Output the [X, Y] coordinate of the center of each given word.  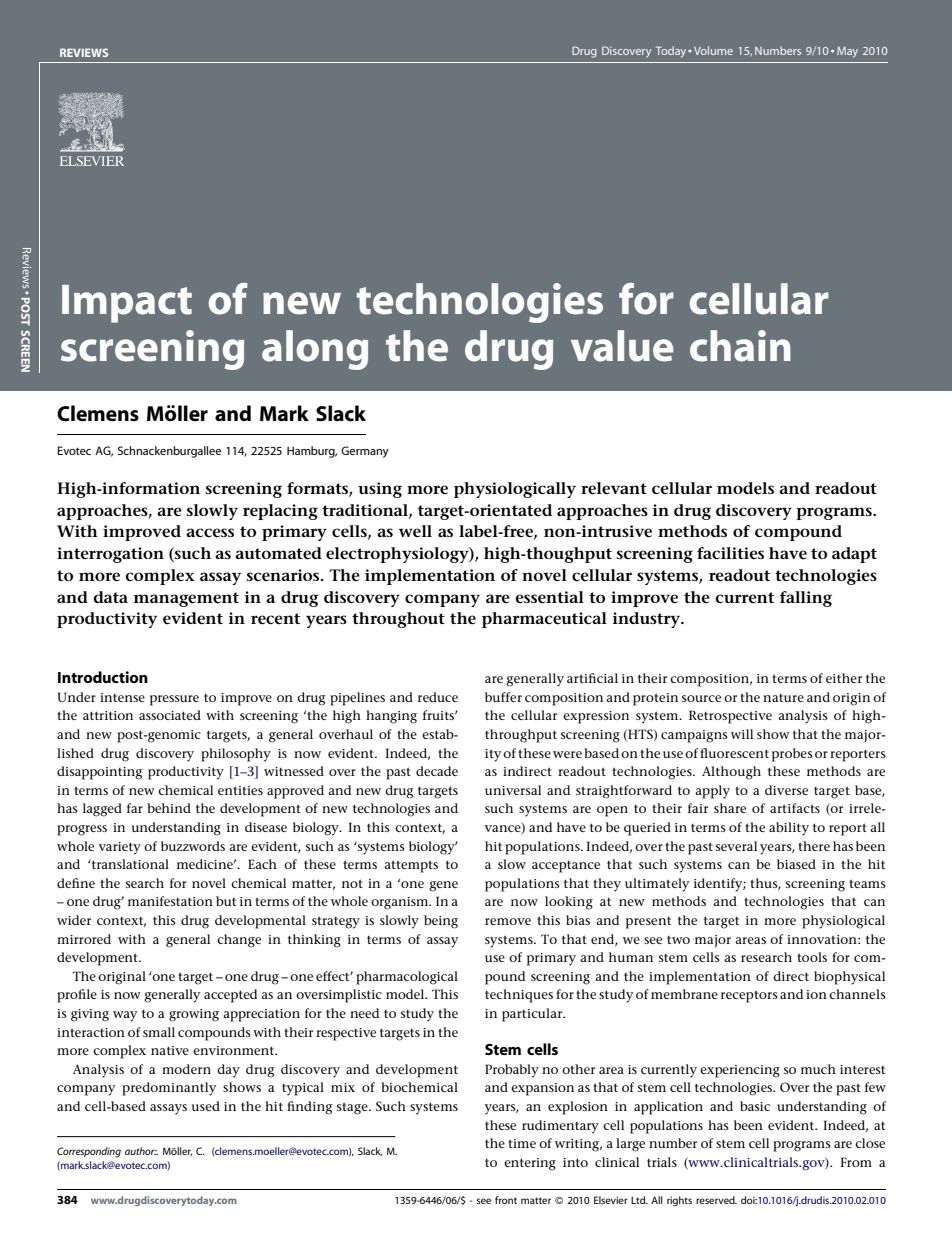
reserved [716, 1200]
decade [437, 771]
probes [792, 755]
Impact [127, 304]
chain [740, 346]
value [622, 346]
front [506, 1200]
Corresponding [89, 1152]
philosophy [236, 755]
